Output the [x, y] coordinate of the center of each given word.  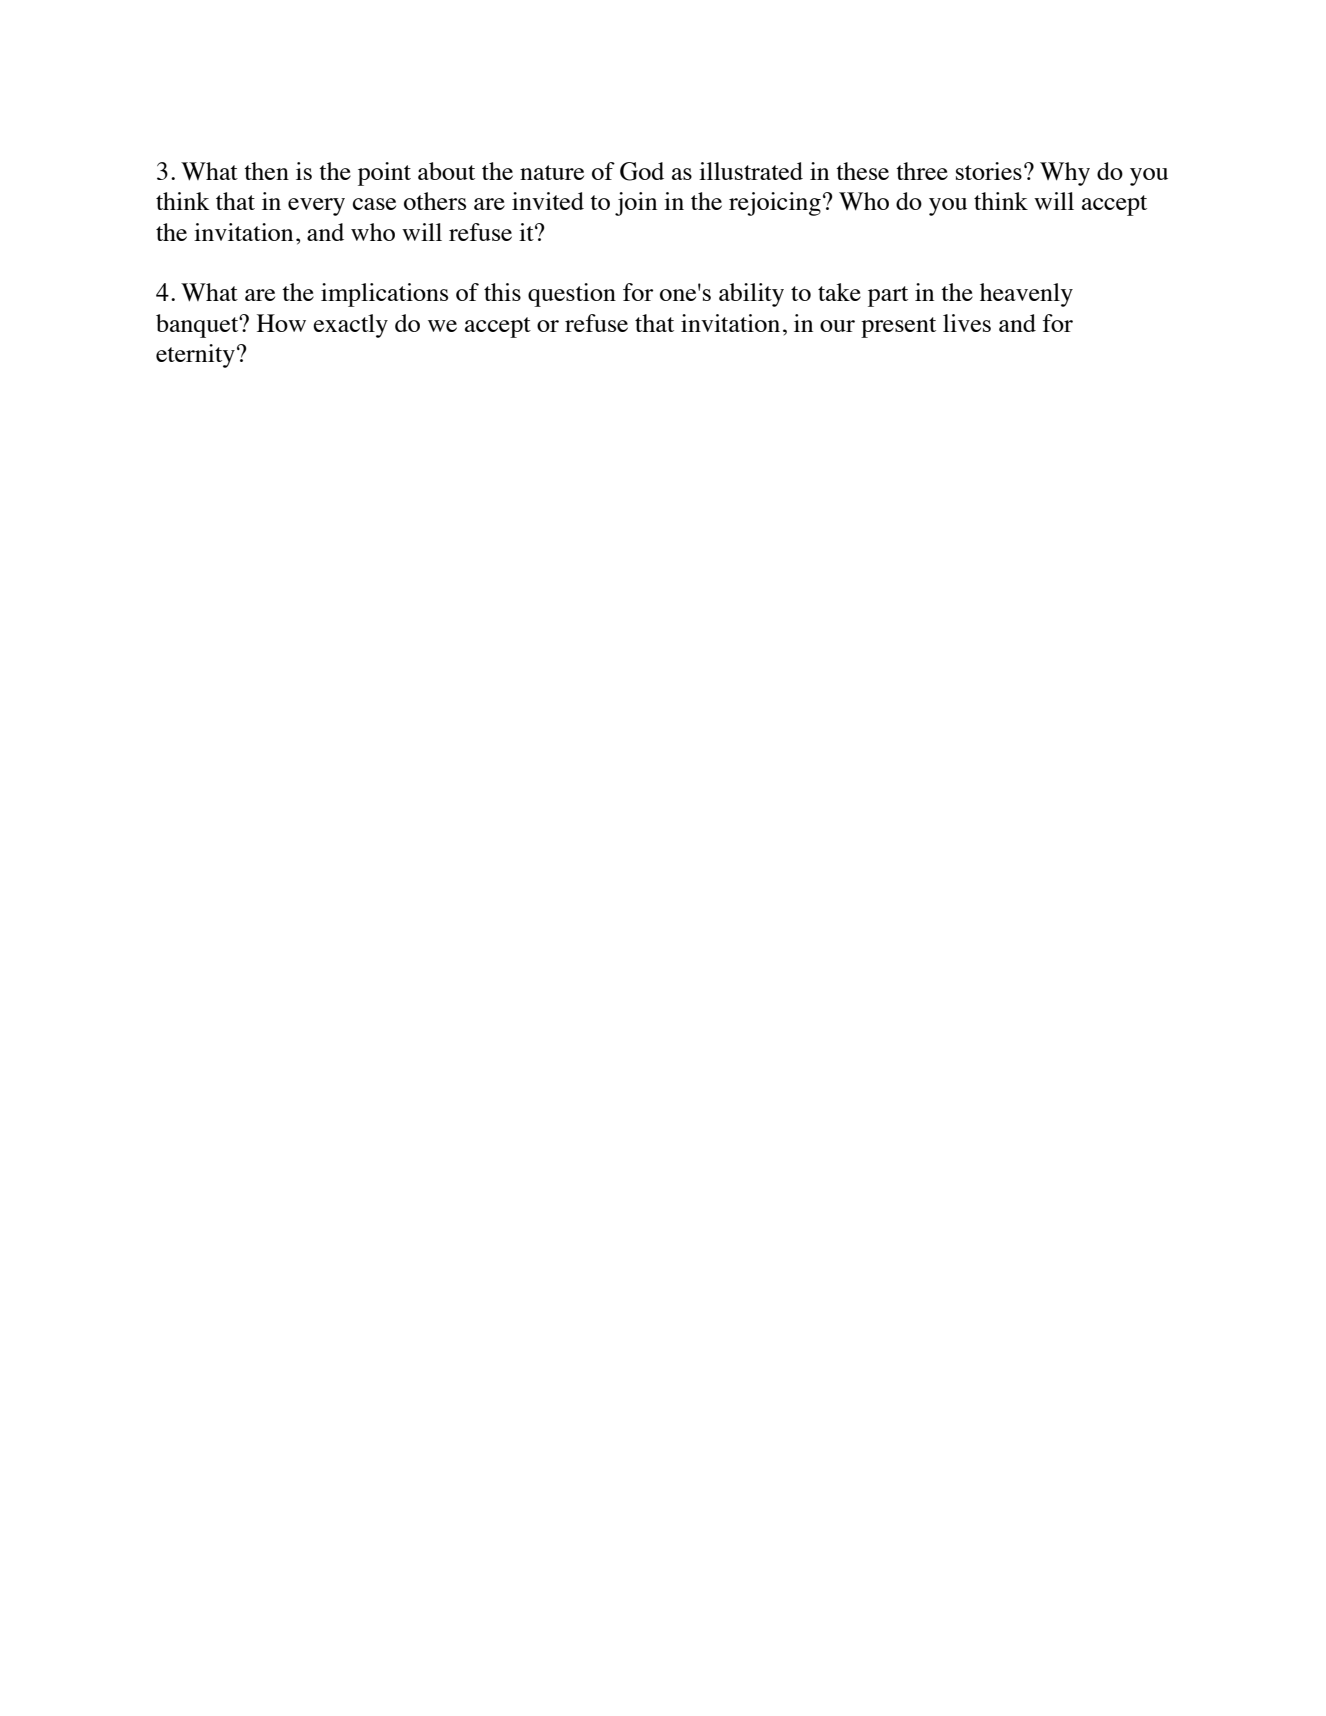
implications [384, 295]
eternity [195, 356]
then [266, 171]
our [837, 326]
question [572, 295]
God [642, 171]
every [316, 207]
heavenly [1026, 295]
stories [989, 171]
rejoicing [775, 204]
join [636, 204]
